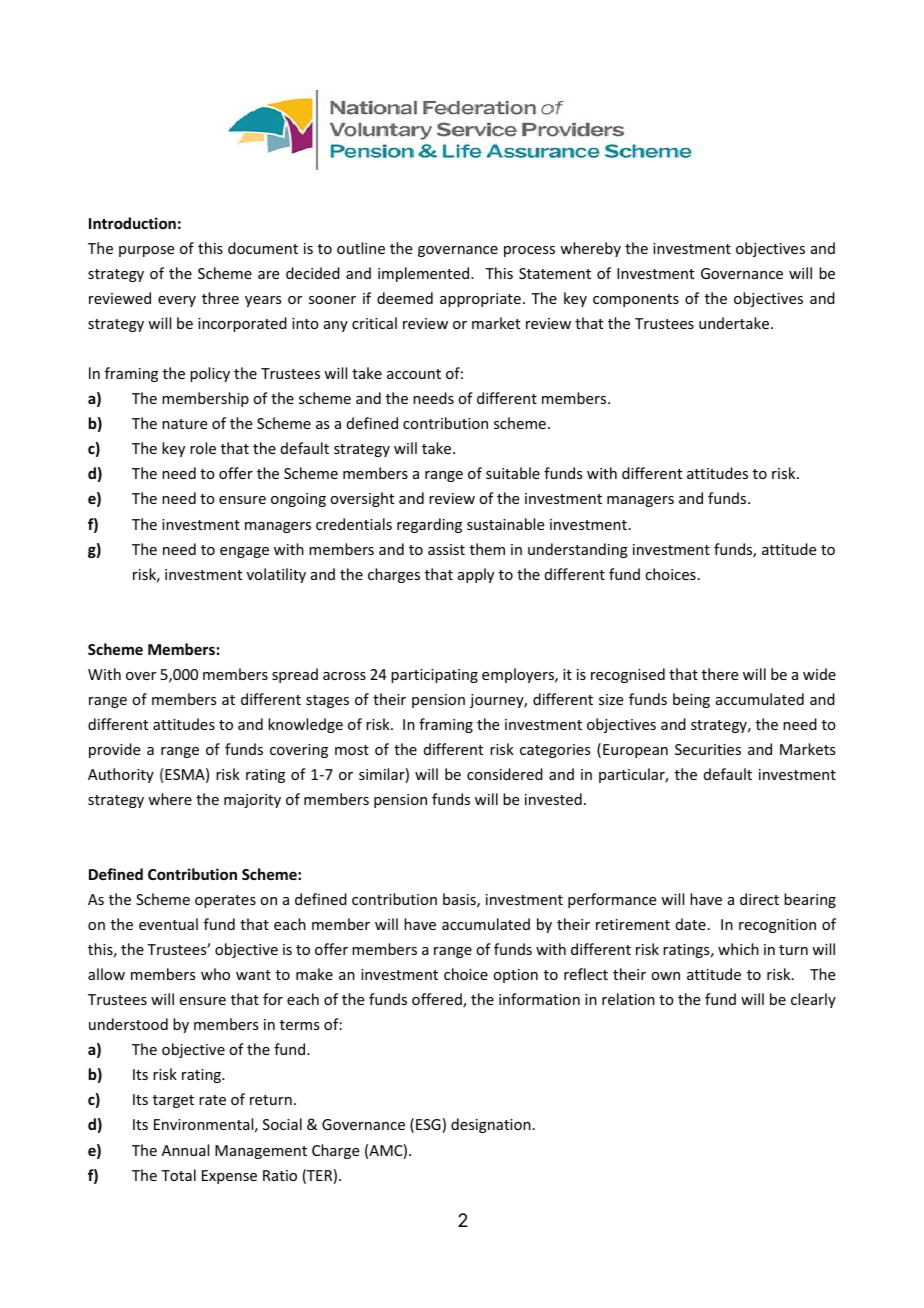  I want to click on provide, so click(114, 750).
